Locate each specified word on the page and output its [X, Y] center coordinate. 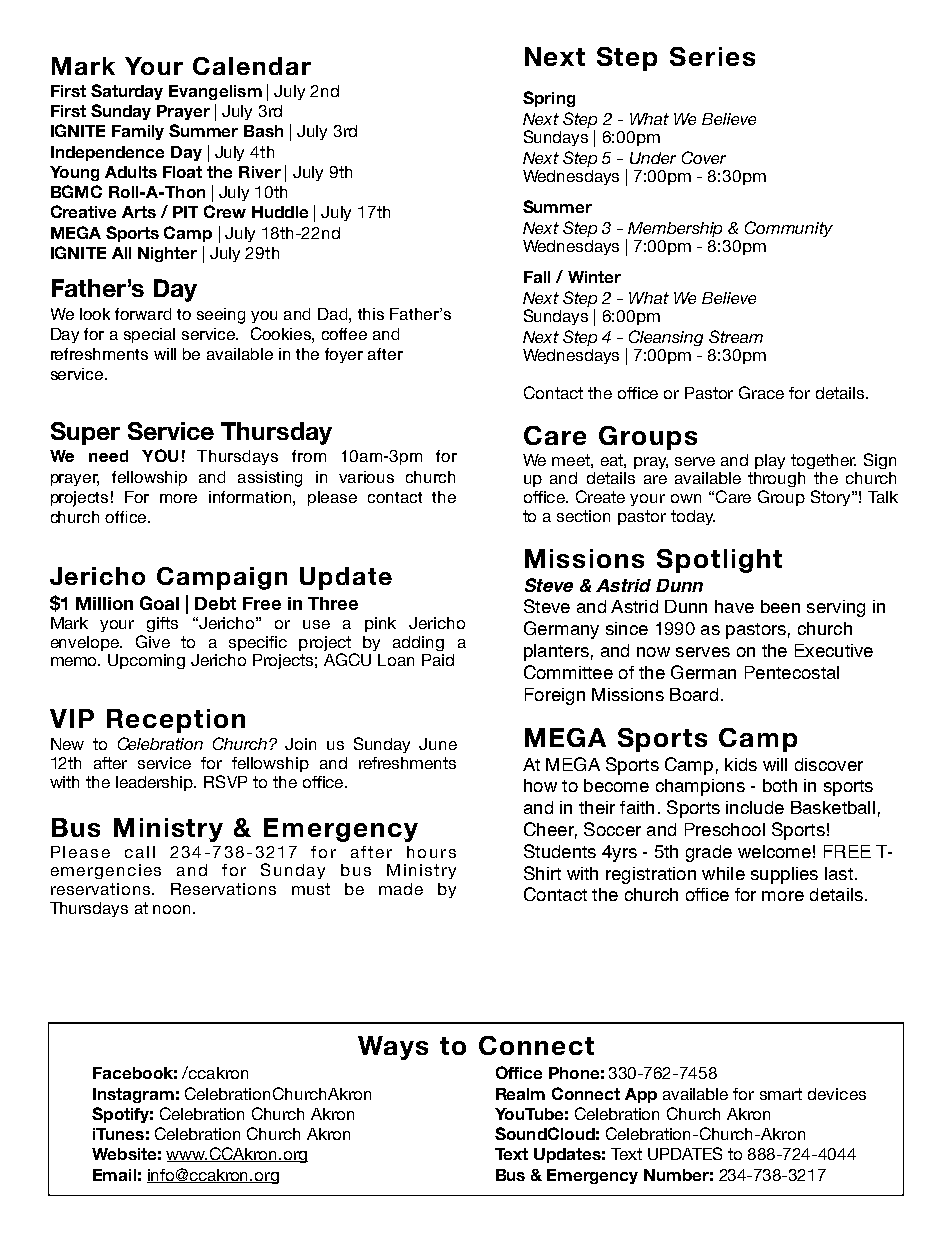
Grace [761, 392]
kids [741, 764]
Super [85, 433]
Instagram [133, 1095]
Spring [549, 99]
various [366, 477]
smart [781, 1094]
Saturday [127, 92]
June [438, 744]
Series [712, 56]
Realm [520, 1094]
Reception [176, 721]
